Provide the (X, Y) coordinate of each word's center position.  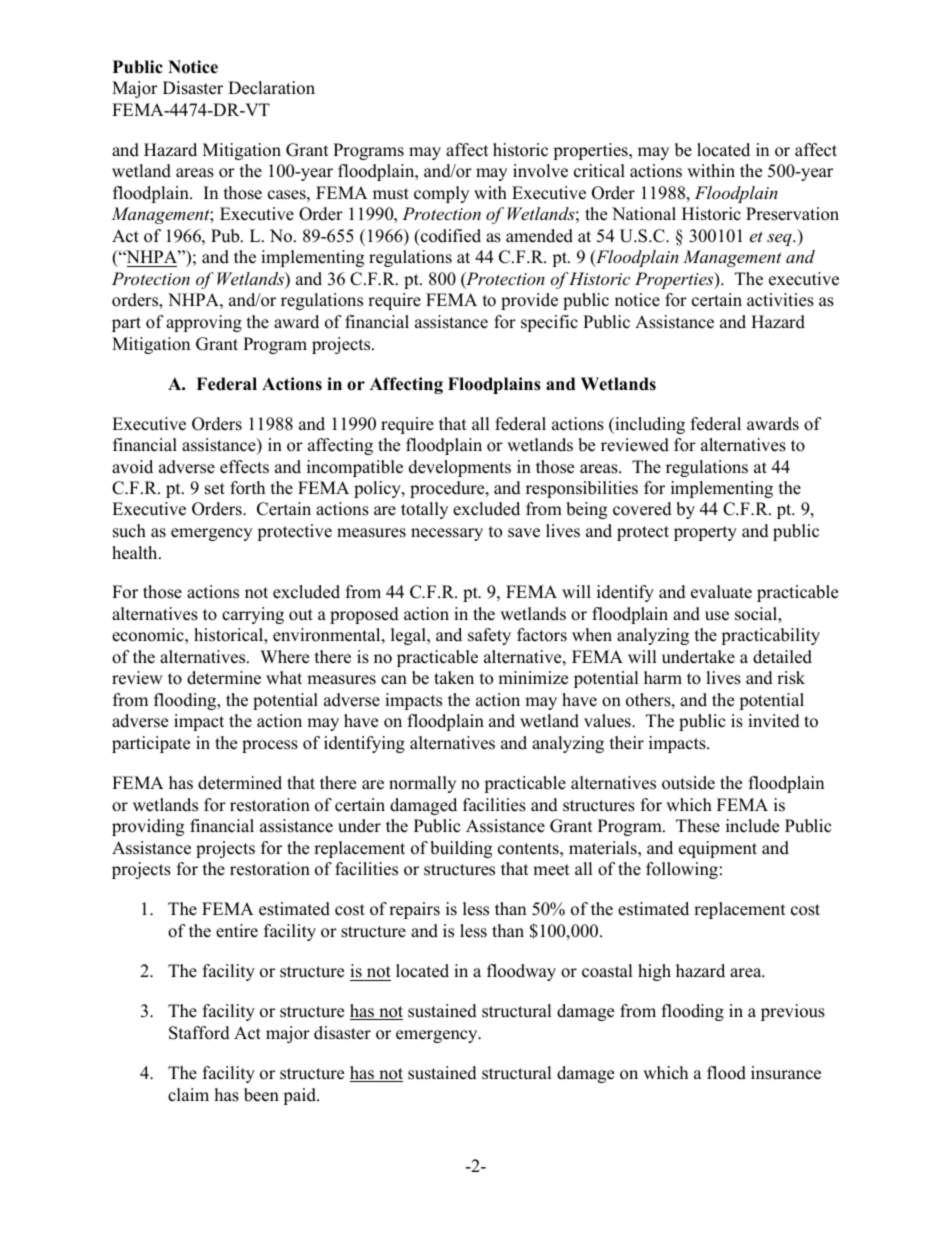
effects (244, 467)
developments (460, 468)
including (649, 425)
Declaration (271, 88)
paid (300, 1096)
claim (188, 1095)
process (270, 746)
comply (441, 194)
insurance (786, 1073)
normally (422, 784)
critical (599, 171)
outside (688, 783)
